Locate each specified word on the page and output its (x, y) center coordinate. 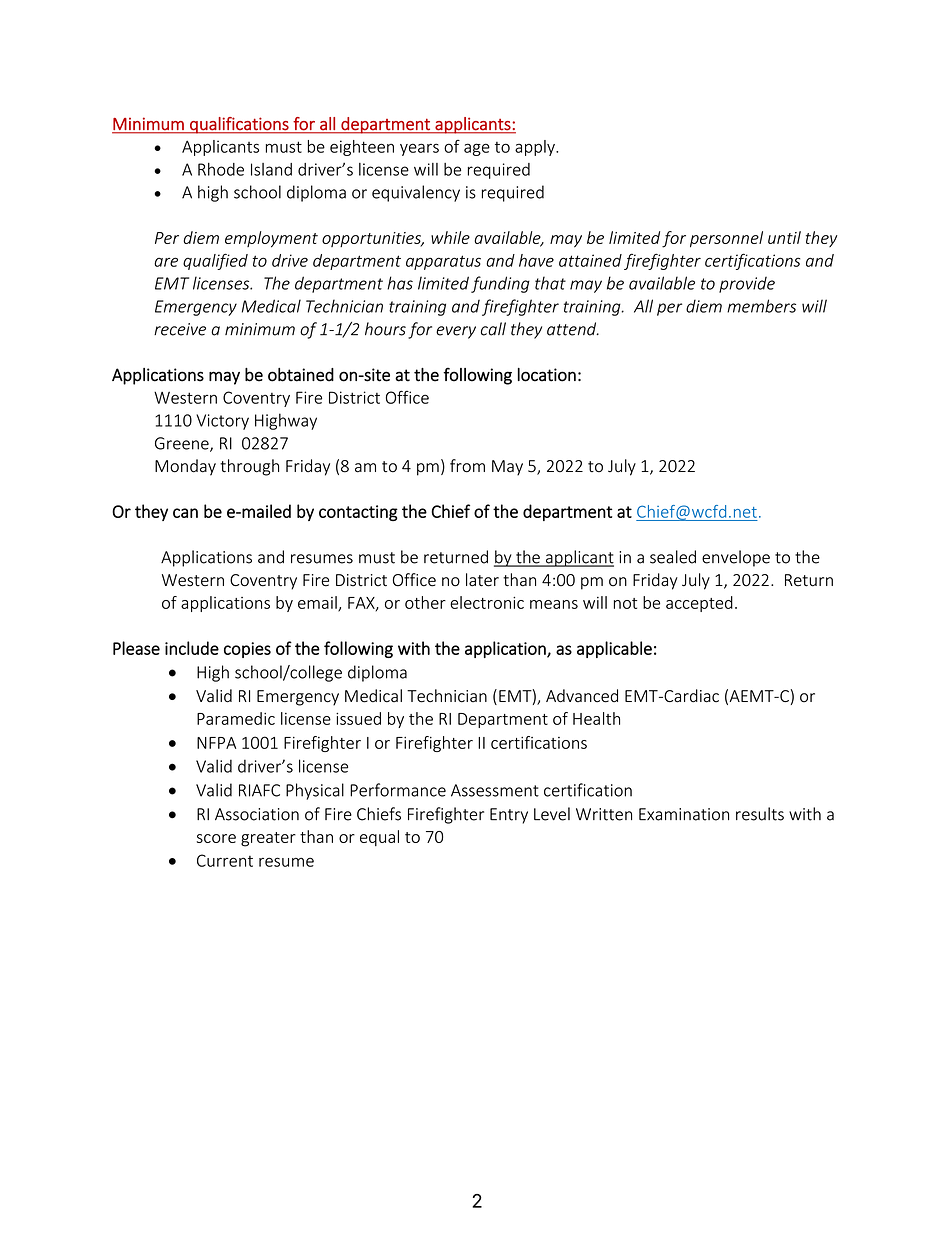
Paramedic (236, 718)
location (547, 375)
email (318, 603)
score (216, 838)
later (482, 580)
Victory (222, 422)
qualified (215, 261)
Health (596, 718)
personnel (726, 239)
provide (747, 285)
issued (358, 718)
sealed (673, 557)
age (477, 149)
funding (500, 284)
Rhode (221, 169)
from (467, 466)
